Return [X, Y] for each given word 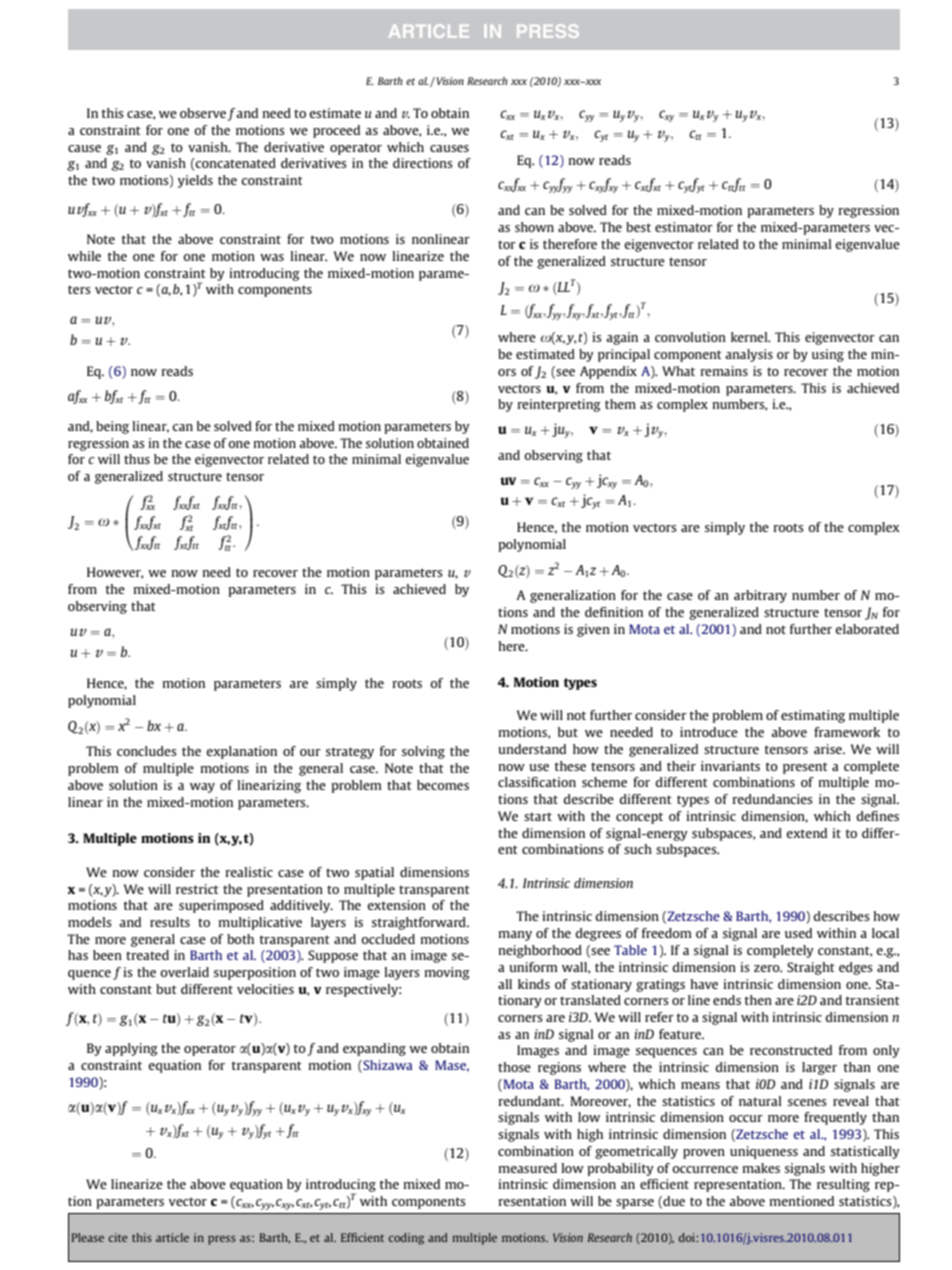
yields [195, 181]
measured [527, 1168]
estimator [684, 227]
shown [534, 227]
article [172, 1237]
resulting [843, 1185]
